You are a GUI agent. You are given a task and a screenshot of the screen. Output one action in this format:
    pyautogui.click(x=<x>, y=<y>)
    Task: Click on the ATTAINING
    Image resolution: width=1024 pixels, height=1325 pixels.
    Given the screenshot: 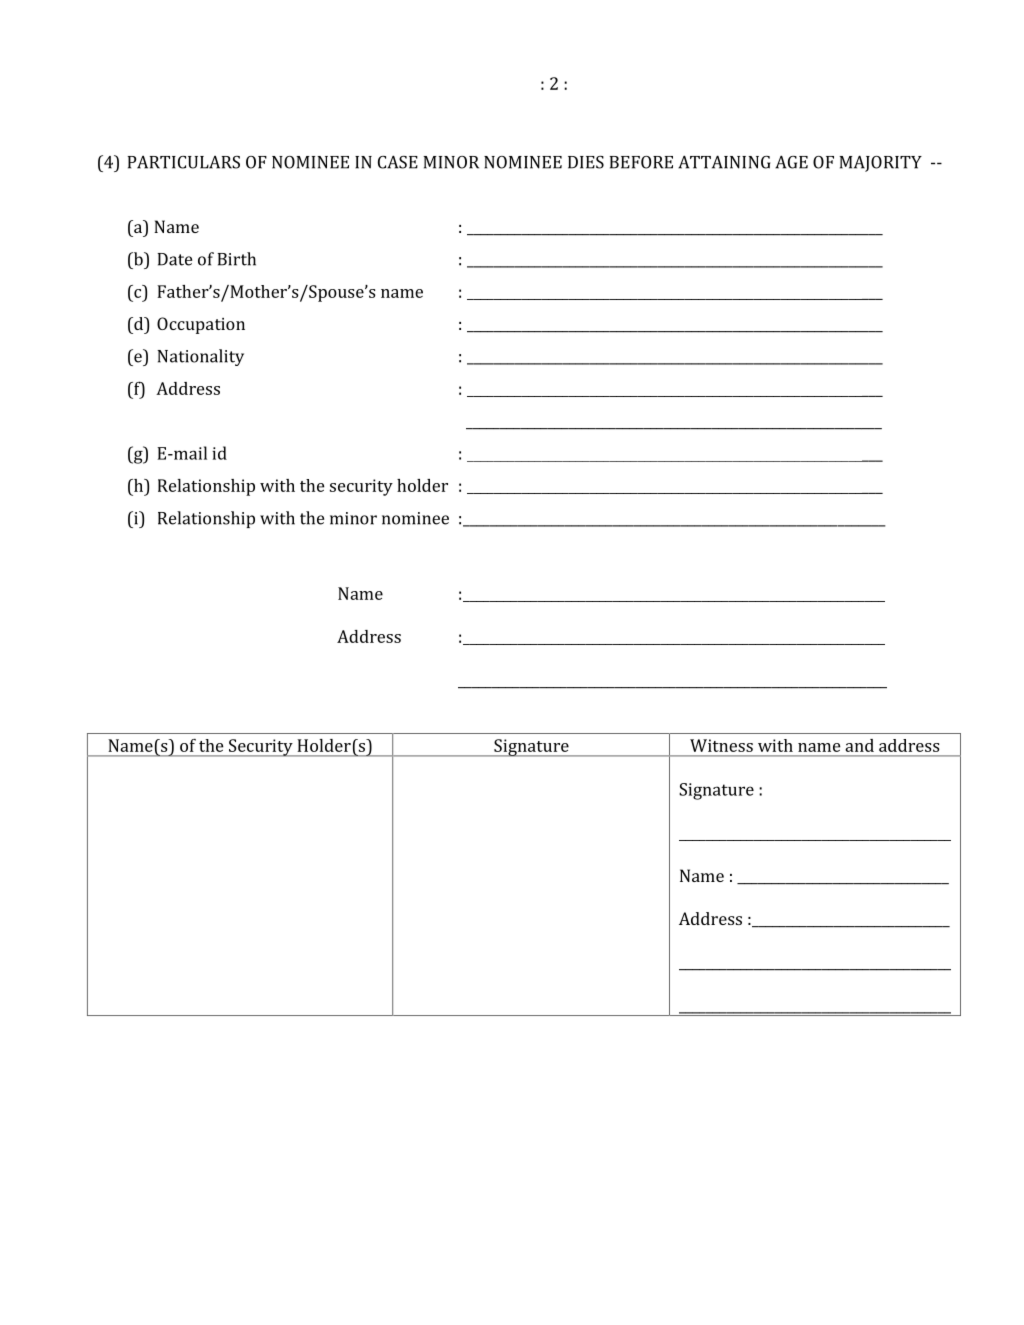 What is the action you would take?
    pyautogui.click(x=724, y=162)
